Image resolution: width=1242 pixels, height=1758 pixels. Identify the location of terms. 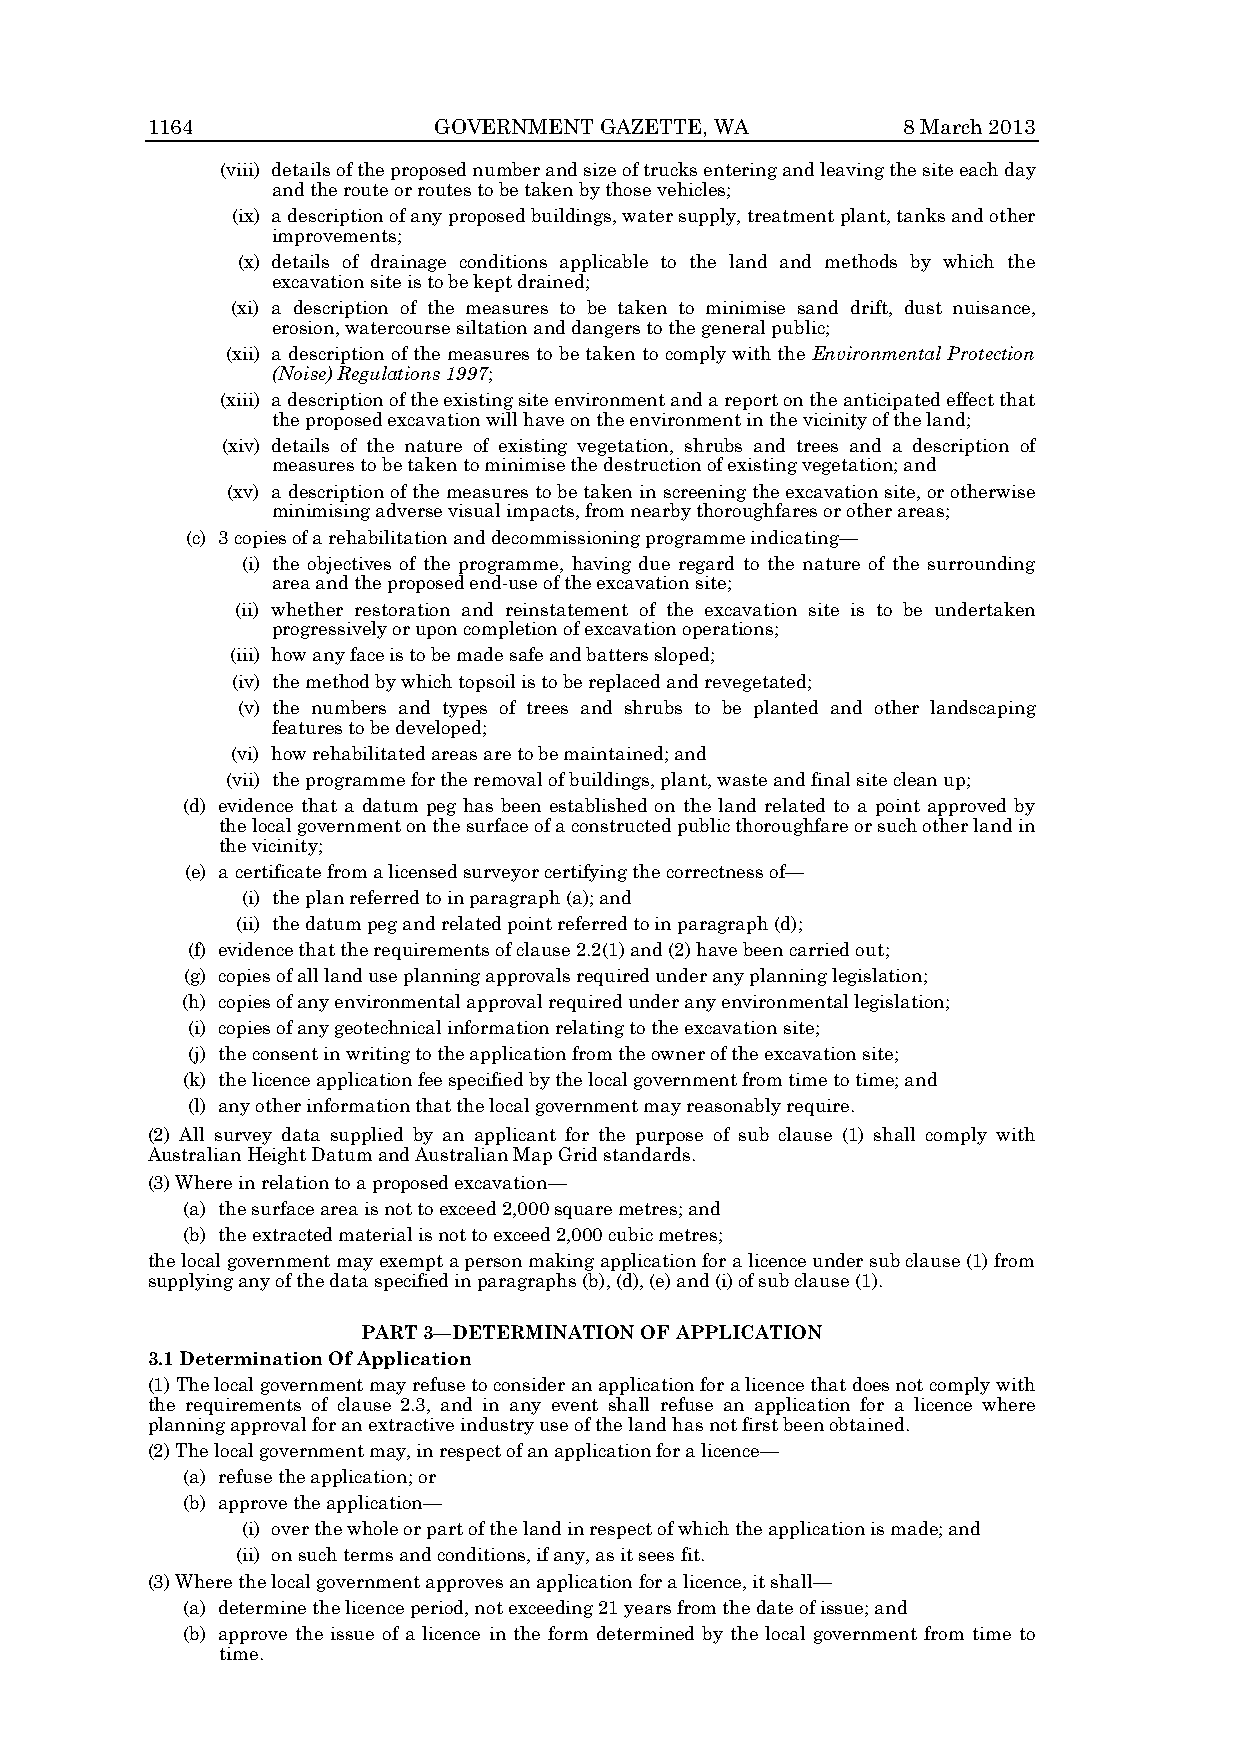
(368, 1555).
